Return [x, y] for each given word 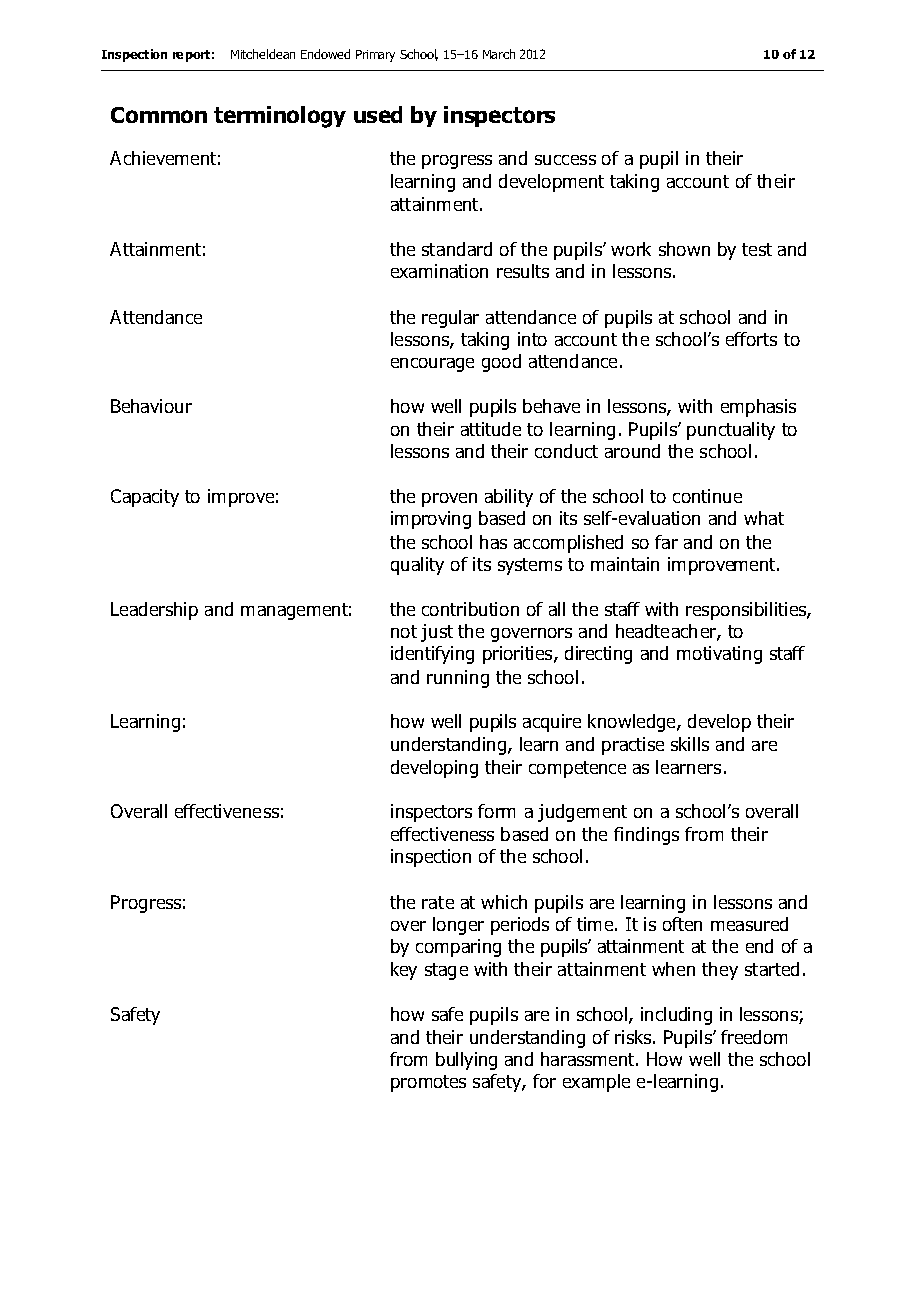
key [404, 971]
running [458, 679]
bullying [466, 1061]
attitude [491, 429]
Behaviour [151, 406]
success [565, 160]
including [676, 1016]
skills [690, 744]
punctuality [731, 431]
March [499, 54]
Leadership [154, 611]
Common [159, 115]
